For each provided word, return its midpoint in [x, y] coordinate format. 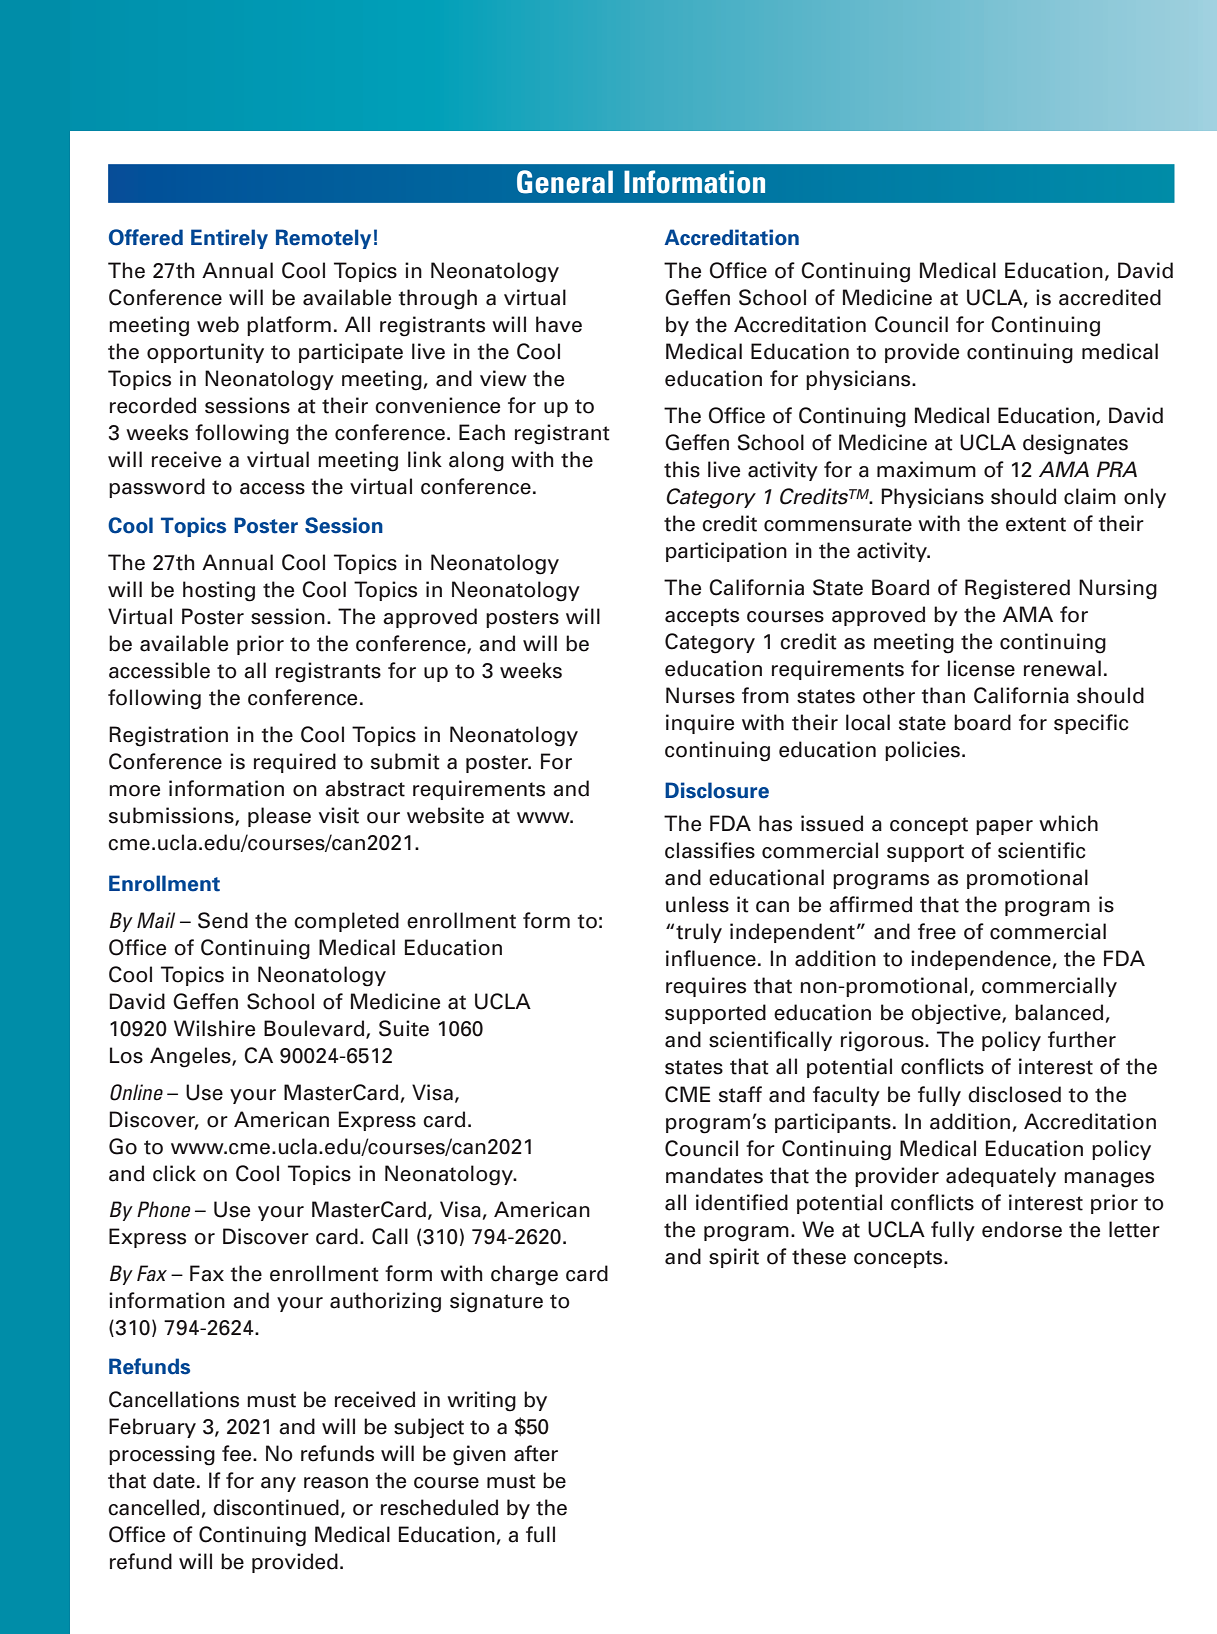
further [1082, 1039]
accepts [702, 617]
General [565, 182]
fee [238, 1453]
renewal [1062, 668]
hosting [219, 591]
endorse [1022, 1229]
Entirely [229, 239]
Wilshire [214, 1028]
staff [740, 1094]
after [536, 1453]
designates [1075, 444]
